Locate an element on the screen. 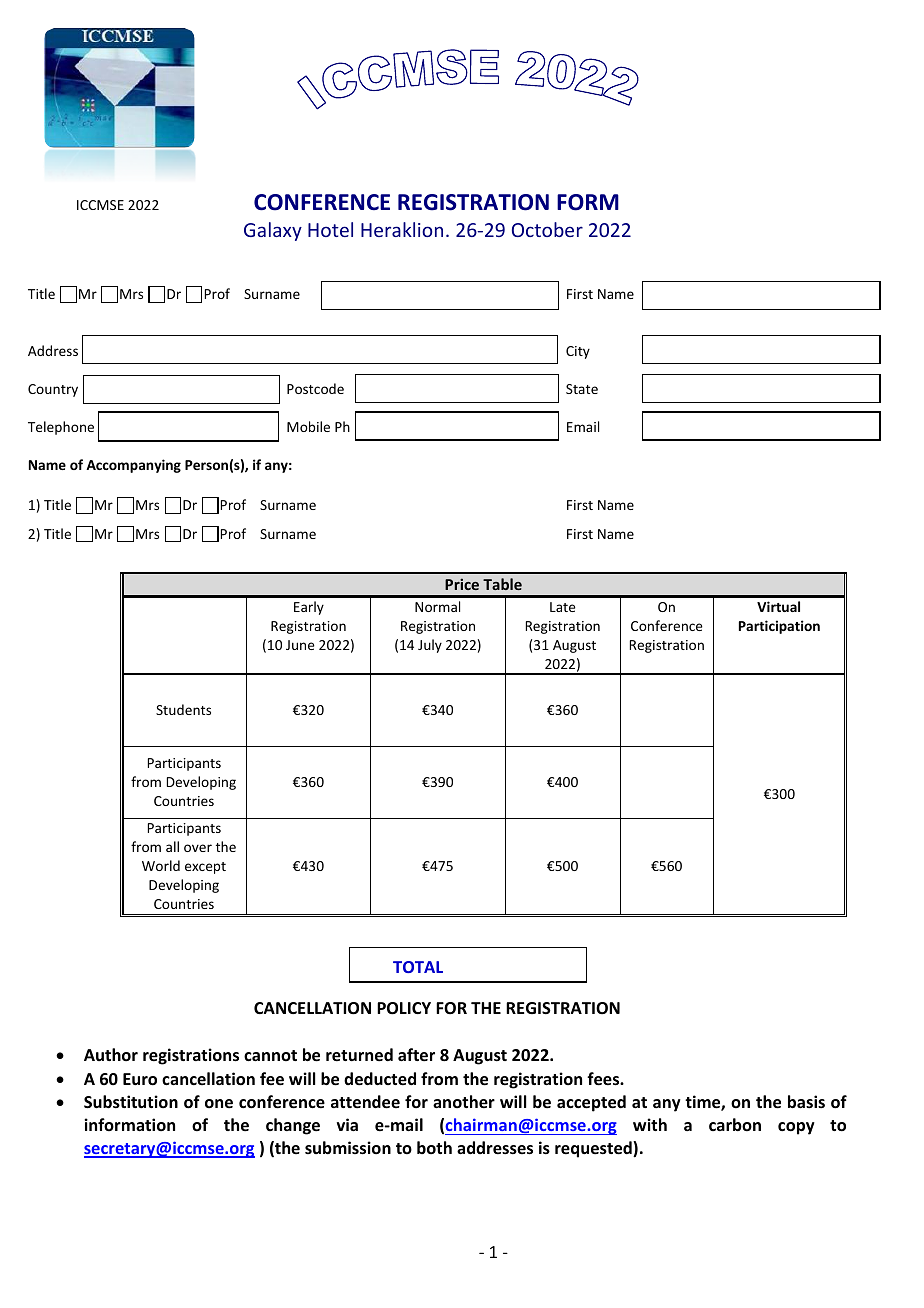  basis is located at coordinates (806, 1102).
